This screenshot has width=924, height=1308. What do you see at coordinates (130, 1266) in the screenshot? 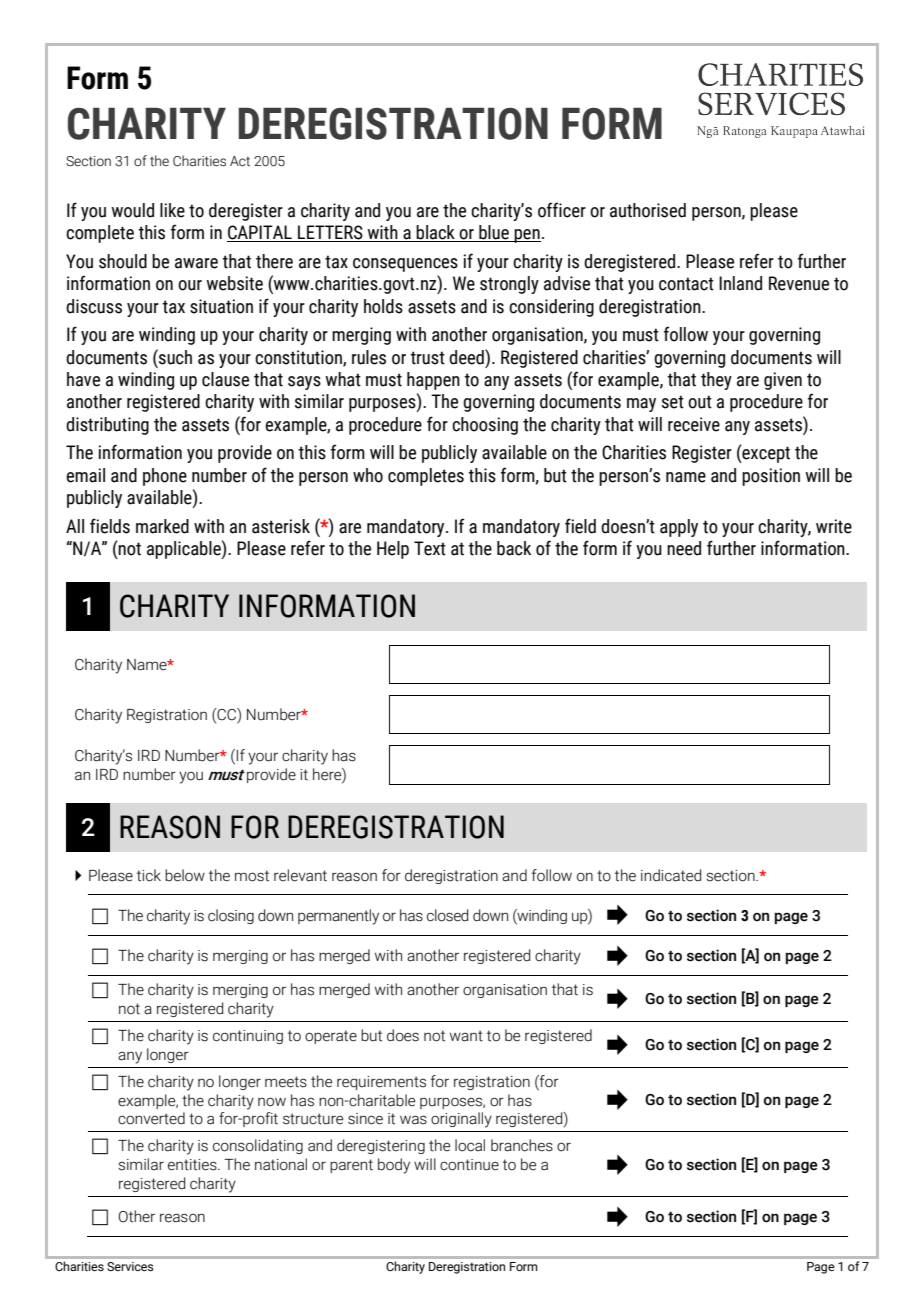
I see `Services` at bounding box center [130, 1266].
